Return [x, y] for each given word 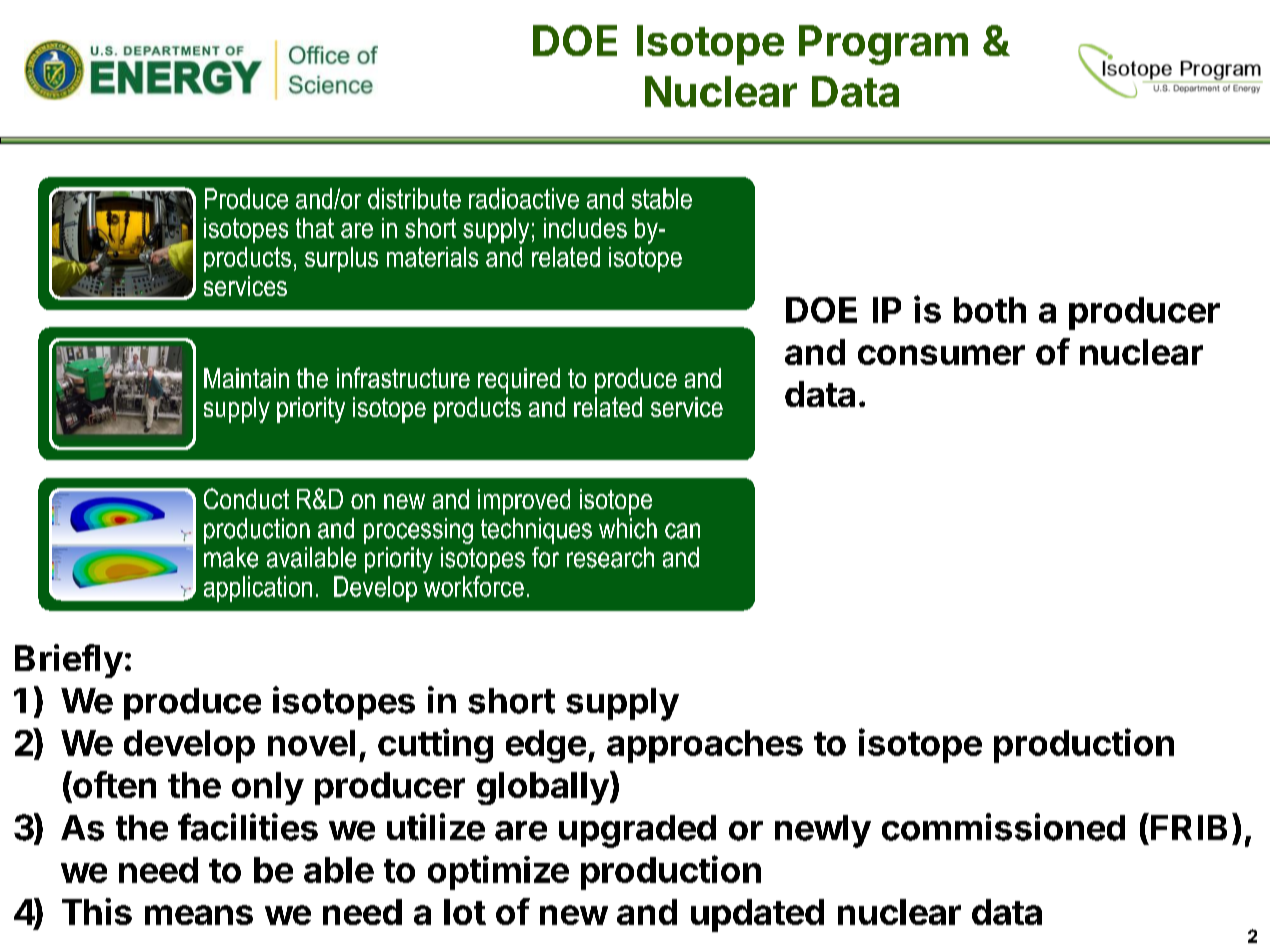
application [258, 589]
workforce [474, 586]
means [199, 915]
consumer [941, 355]
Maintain [246, 378]
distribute [414, 198]
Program [883, 45]
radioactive [524, 198]
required [519, 381]
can [682, 531]
